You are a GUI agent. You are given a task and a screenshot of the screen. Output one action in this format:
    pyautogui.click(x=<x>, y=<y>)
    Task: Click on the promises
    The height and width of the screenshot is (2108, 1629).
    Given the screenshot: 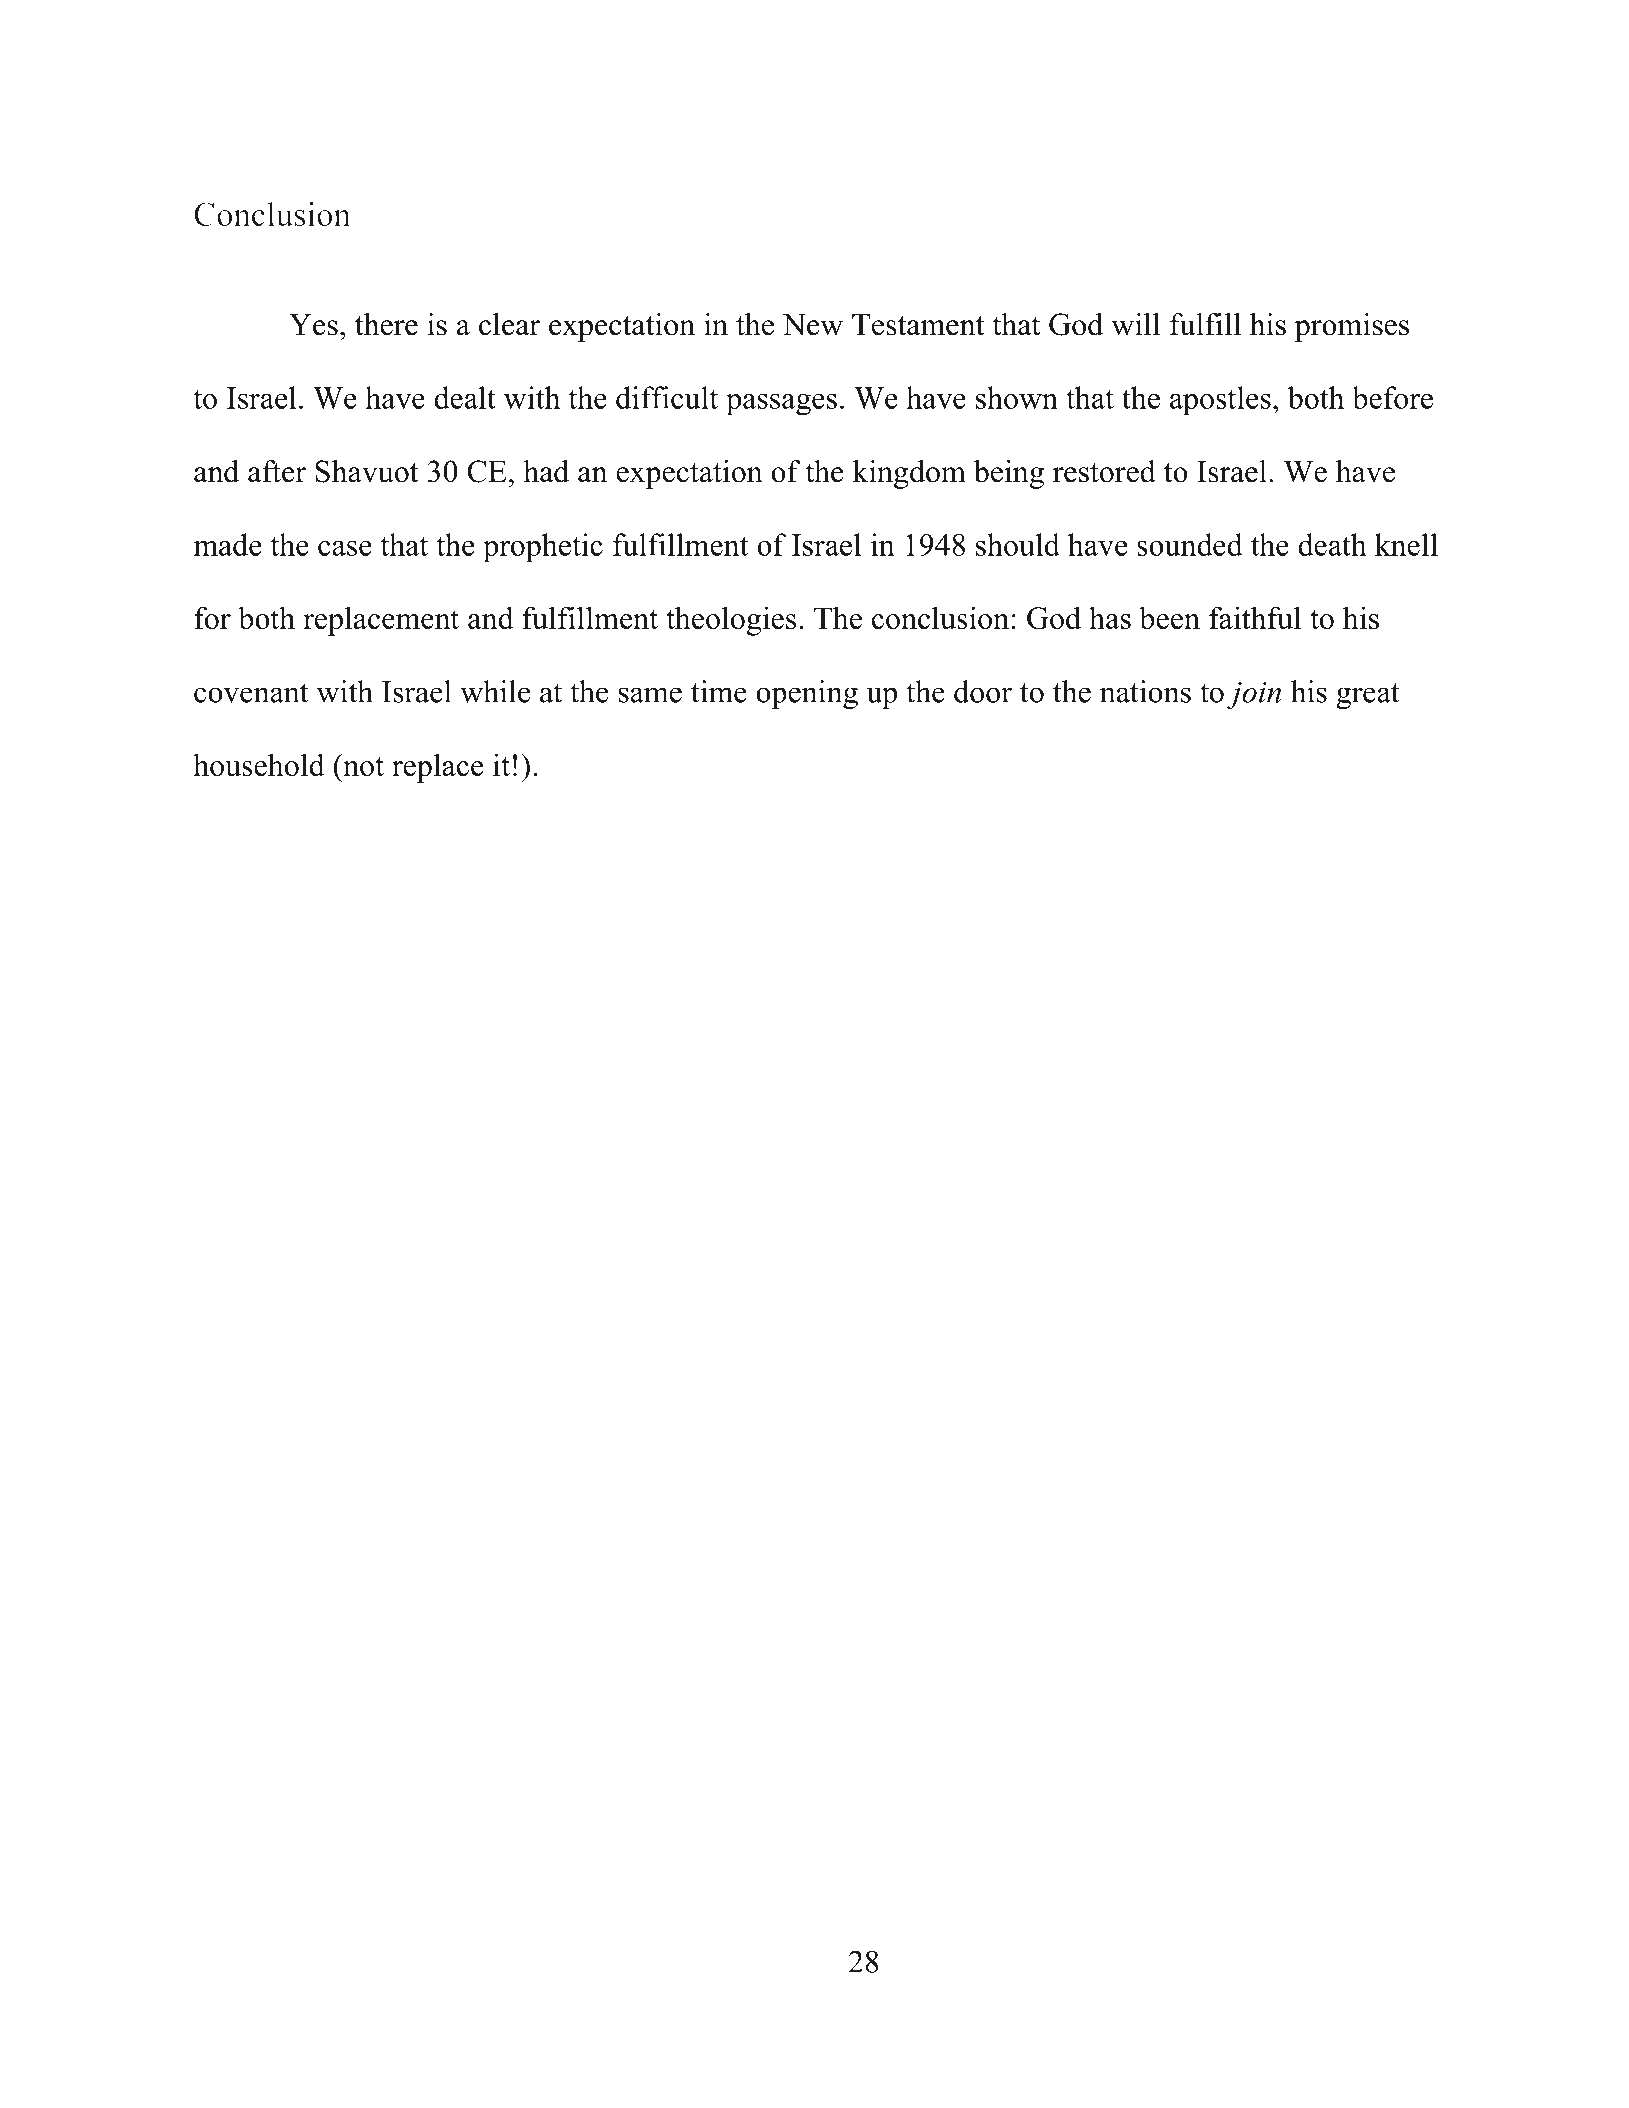 What is the action you would take?
    pyautogui.click(x=1351, y=327)
